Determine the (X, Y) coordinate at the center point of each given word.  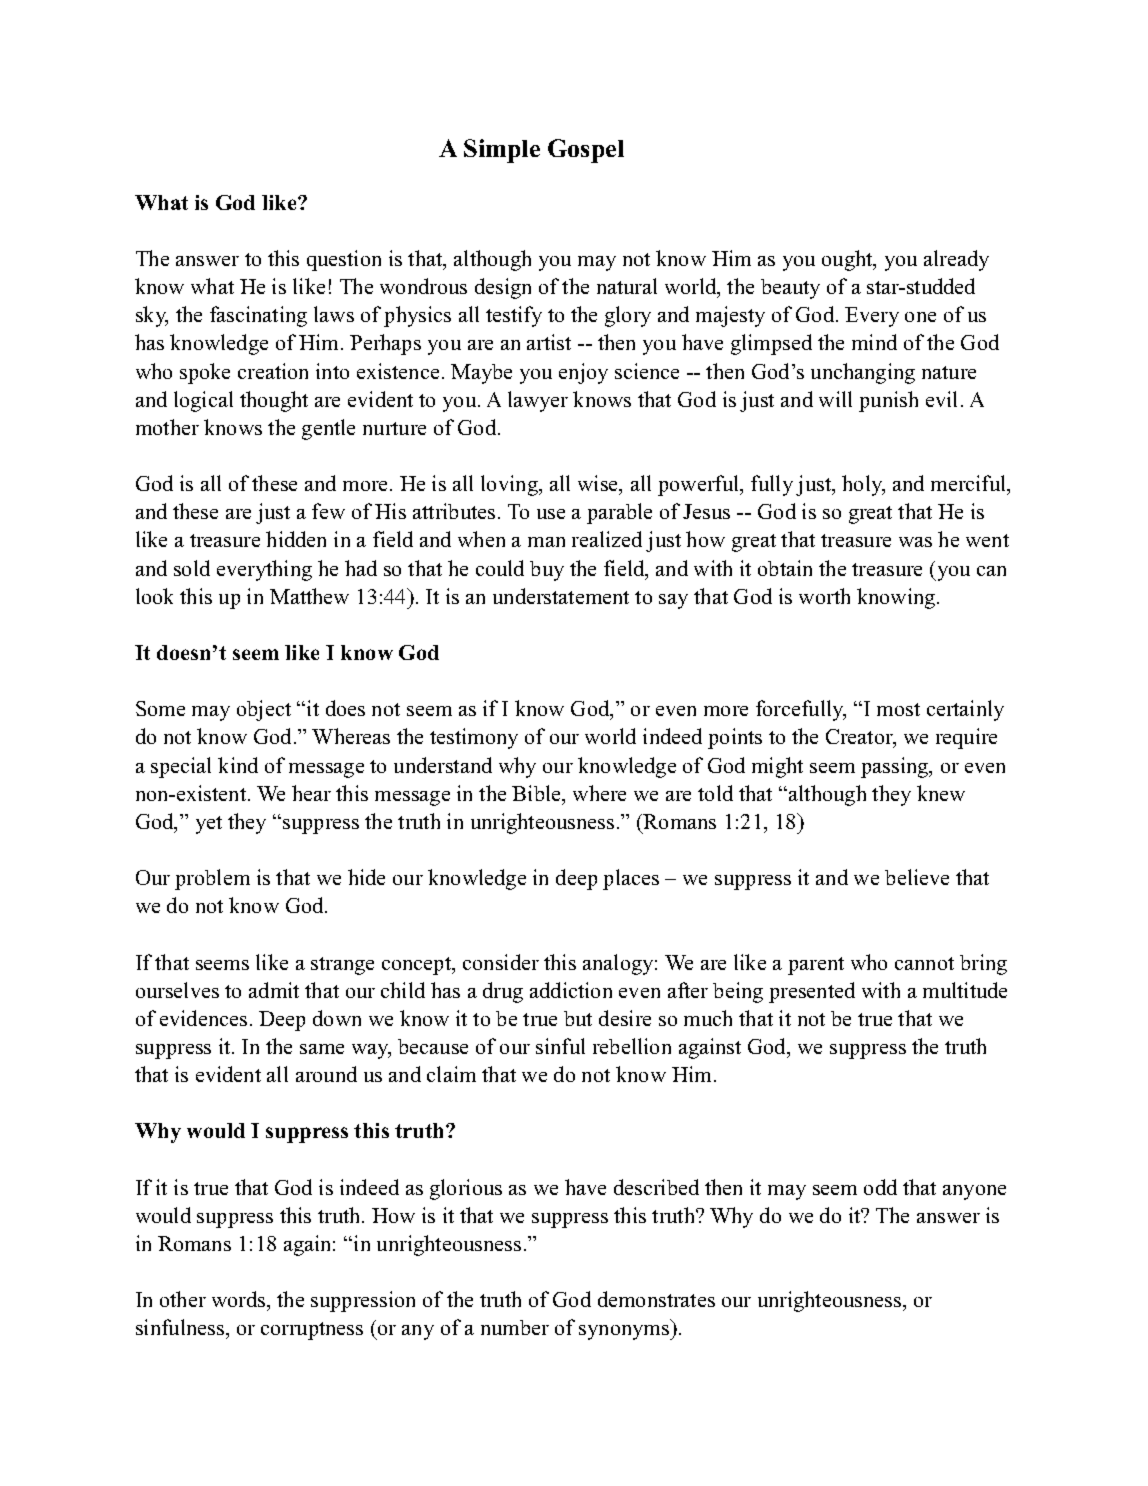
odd (880, 1187)
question (344, 260)
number (515, 1327)
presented (812, 992)
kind (238, 765)
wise (599, 484)
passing (896, 767)
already (956, 260)
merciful (970, 484)
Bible (537, 793)
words (240, 1301)
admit (274, 990)
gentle (328, 429)
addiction (571, 990)
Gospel (586, 151)
